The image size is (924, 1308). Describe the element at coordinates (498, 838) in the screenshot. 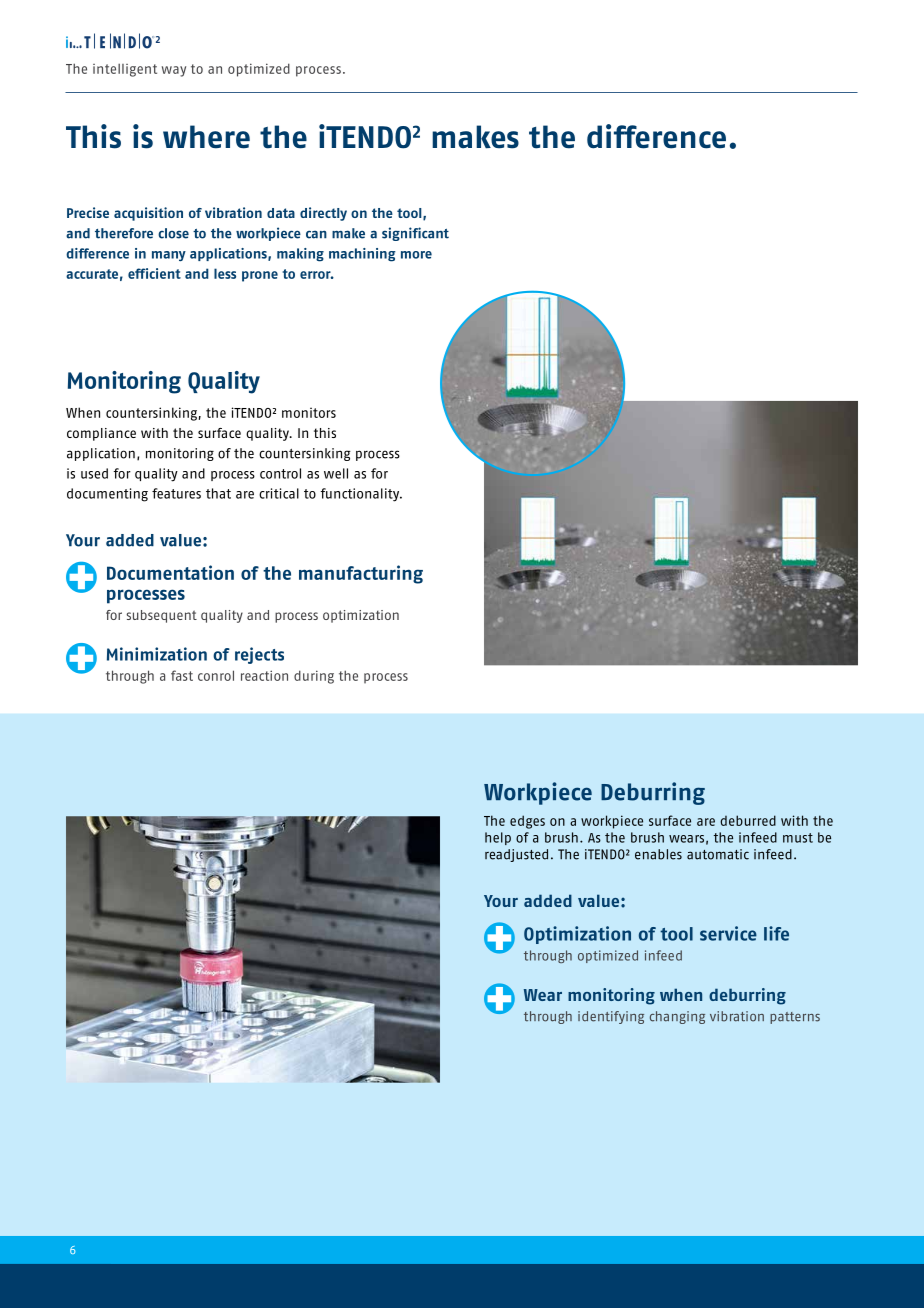

I see `help` at that location.
